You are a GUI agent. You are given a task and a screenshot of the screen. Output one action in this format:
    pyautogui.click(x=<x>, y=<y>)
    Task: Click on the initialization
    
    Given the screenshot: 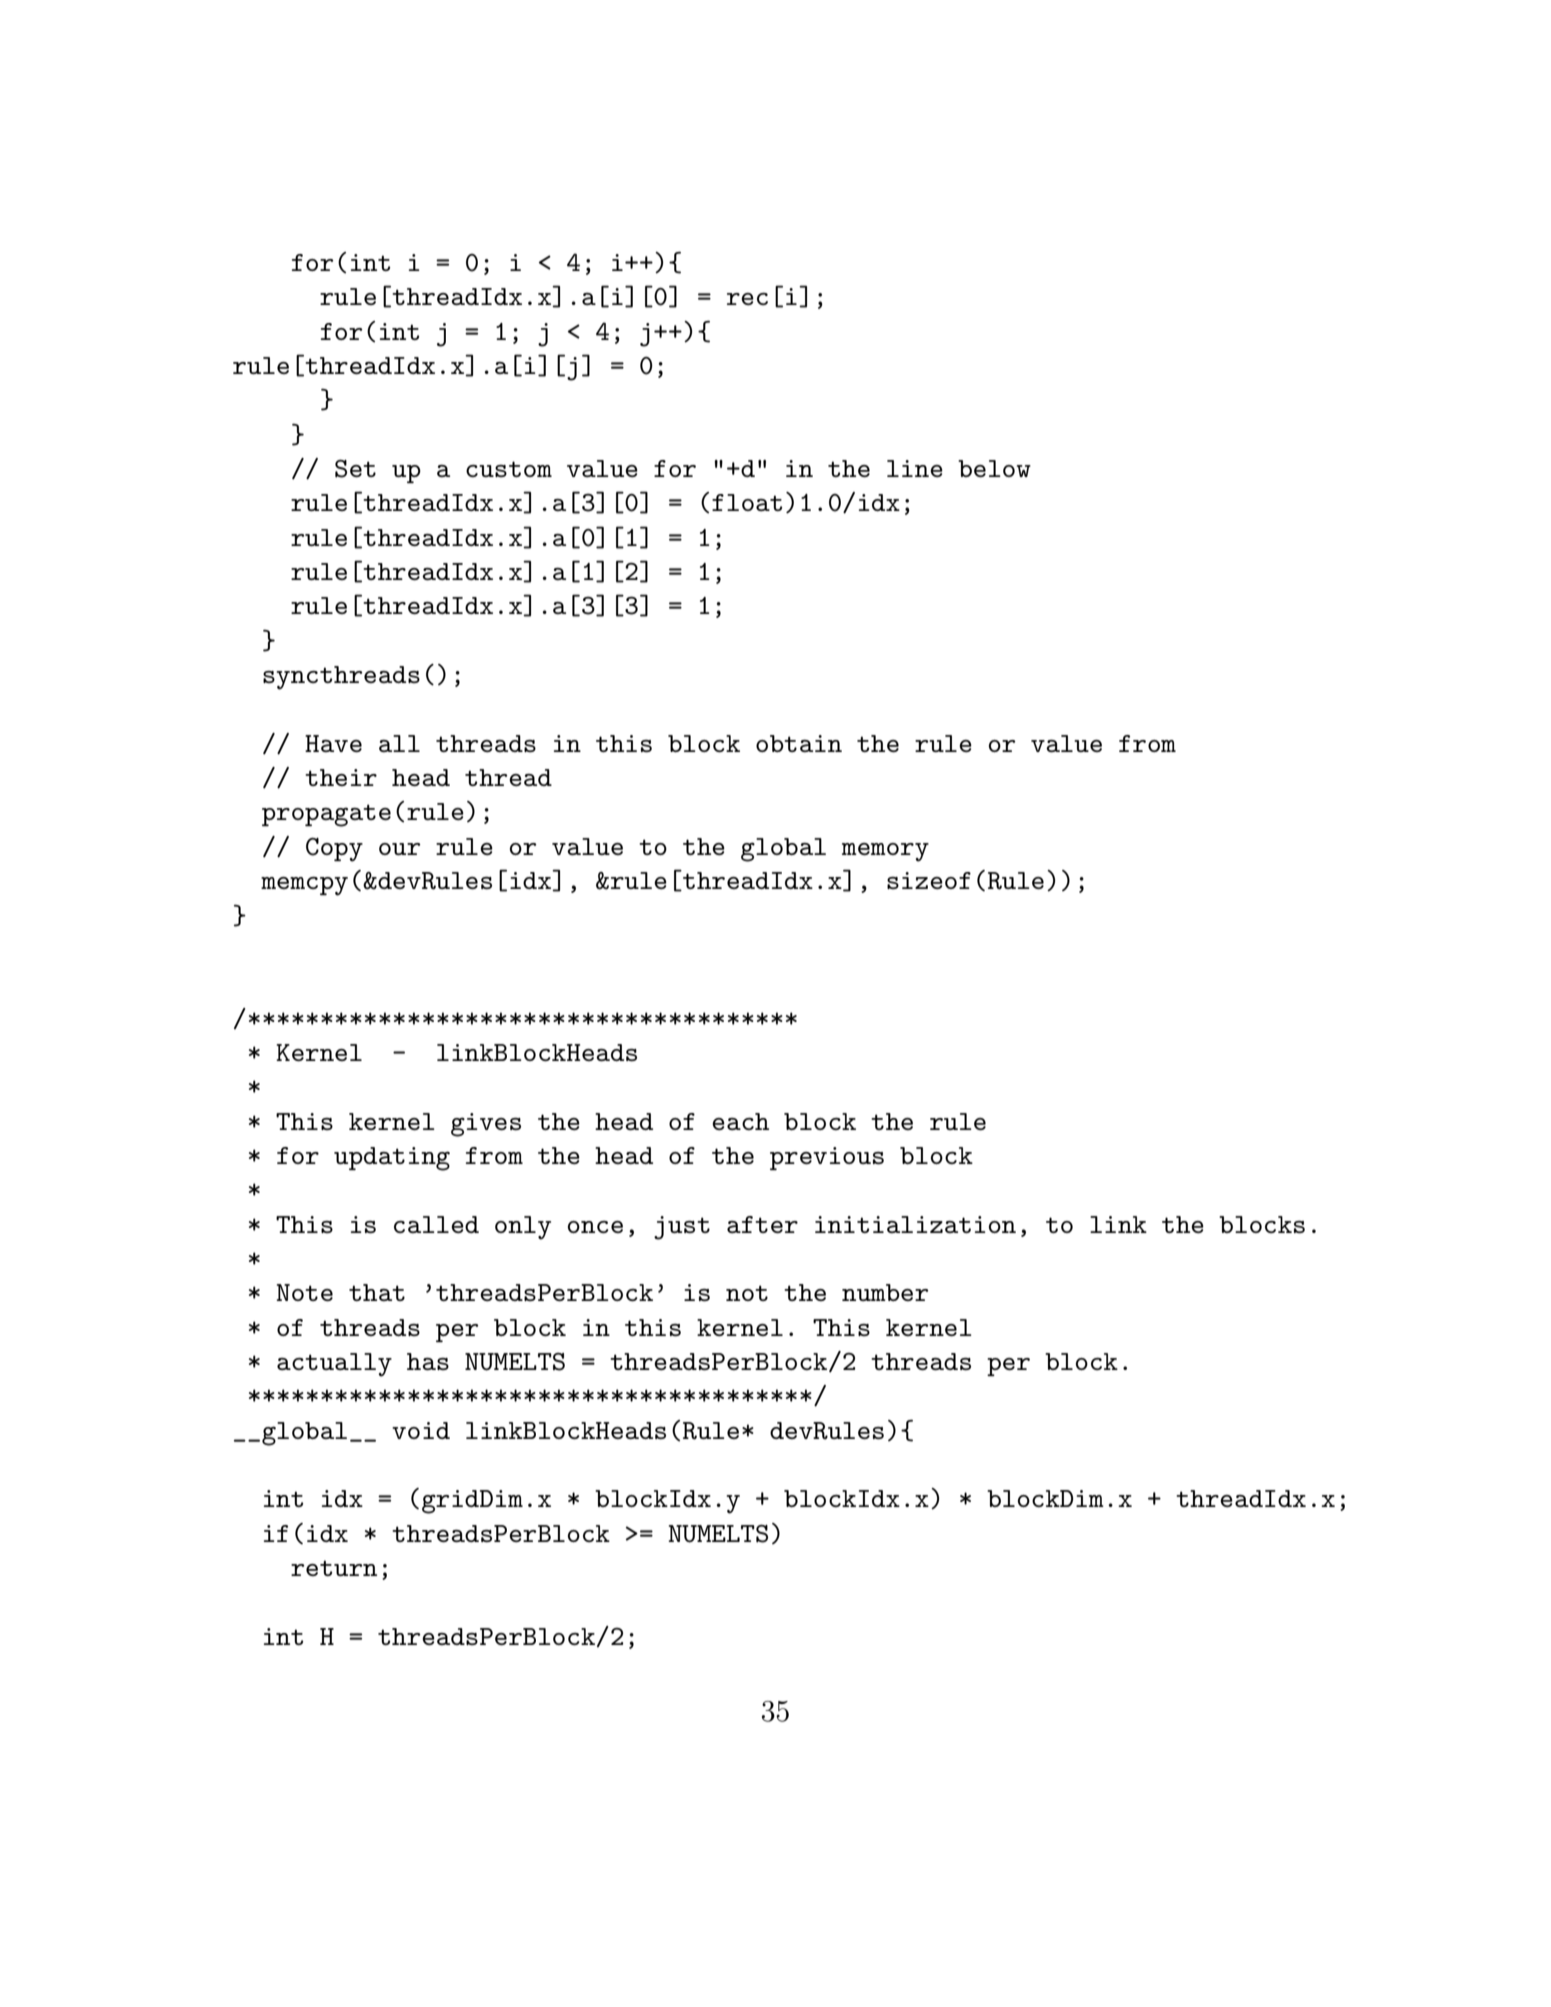 What is the action you would take?
    pyautogui.click(x=915, y=1224)
